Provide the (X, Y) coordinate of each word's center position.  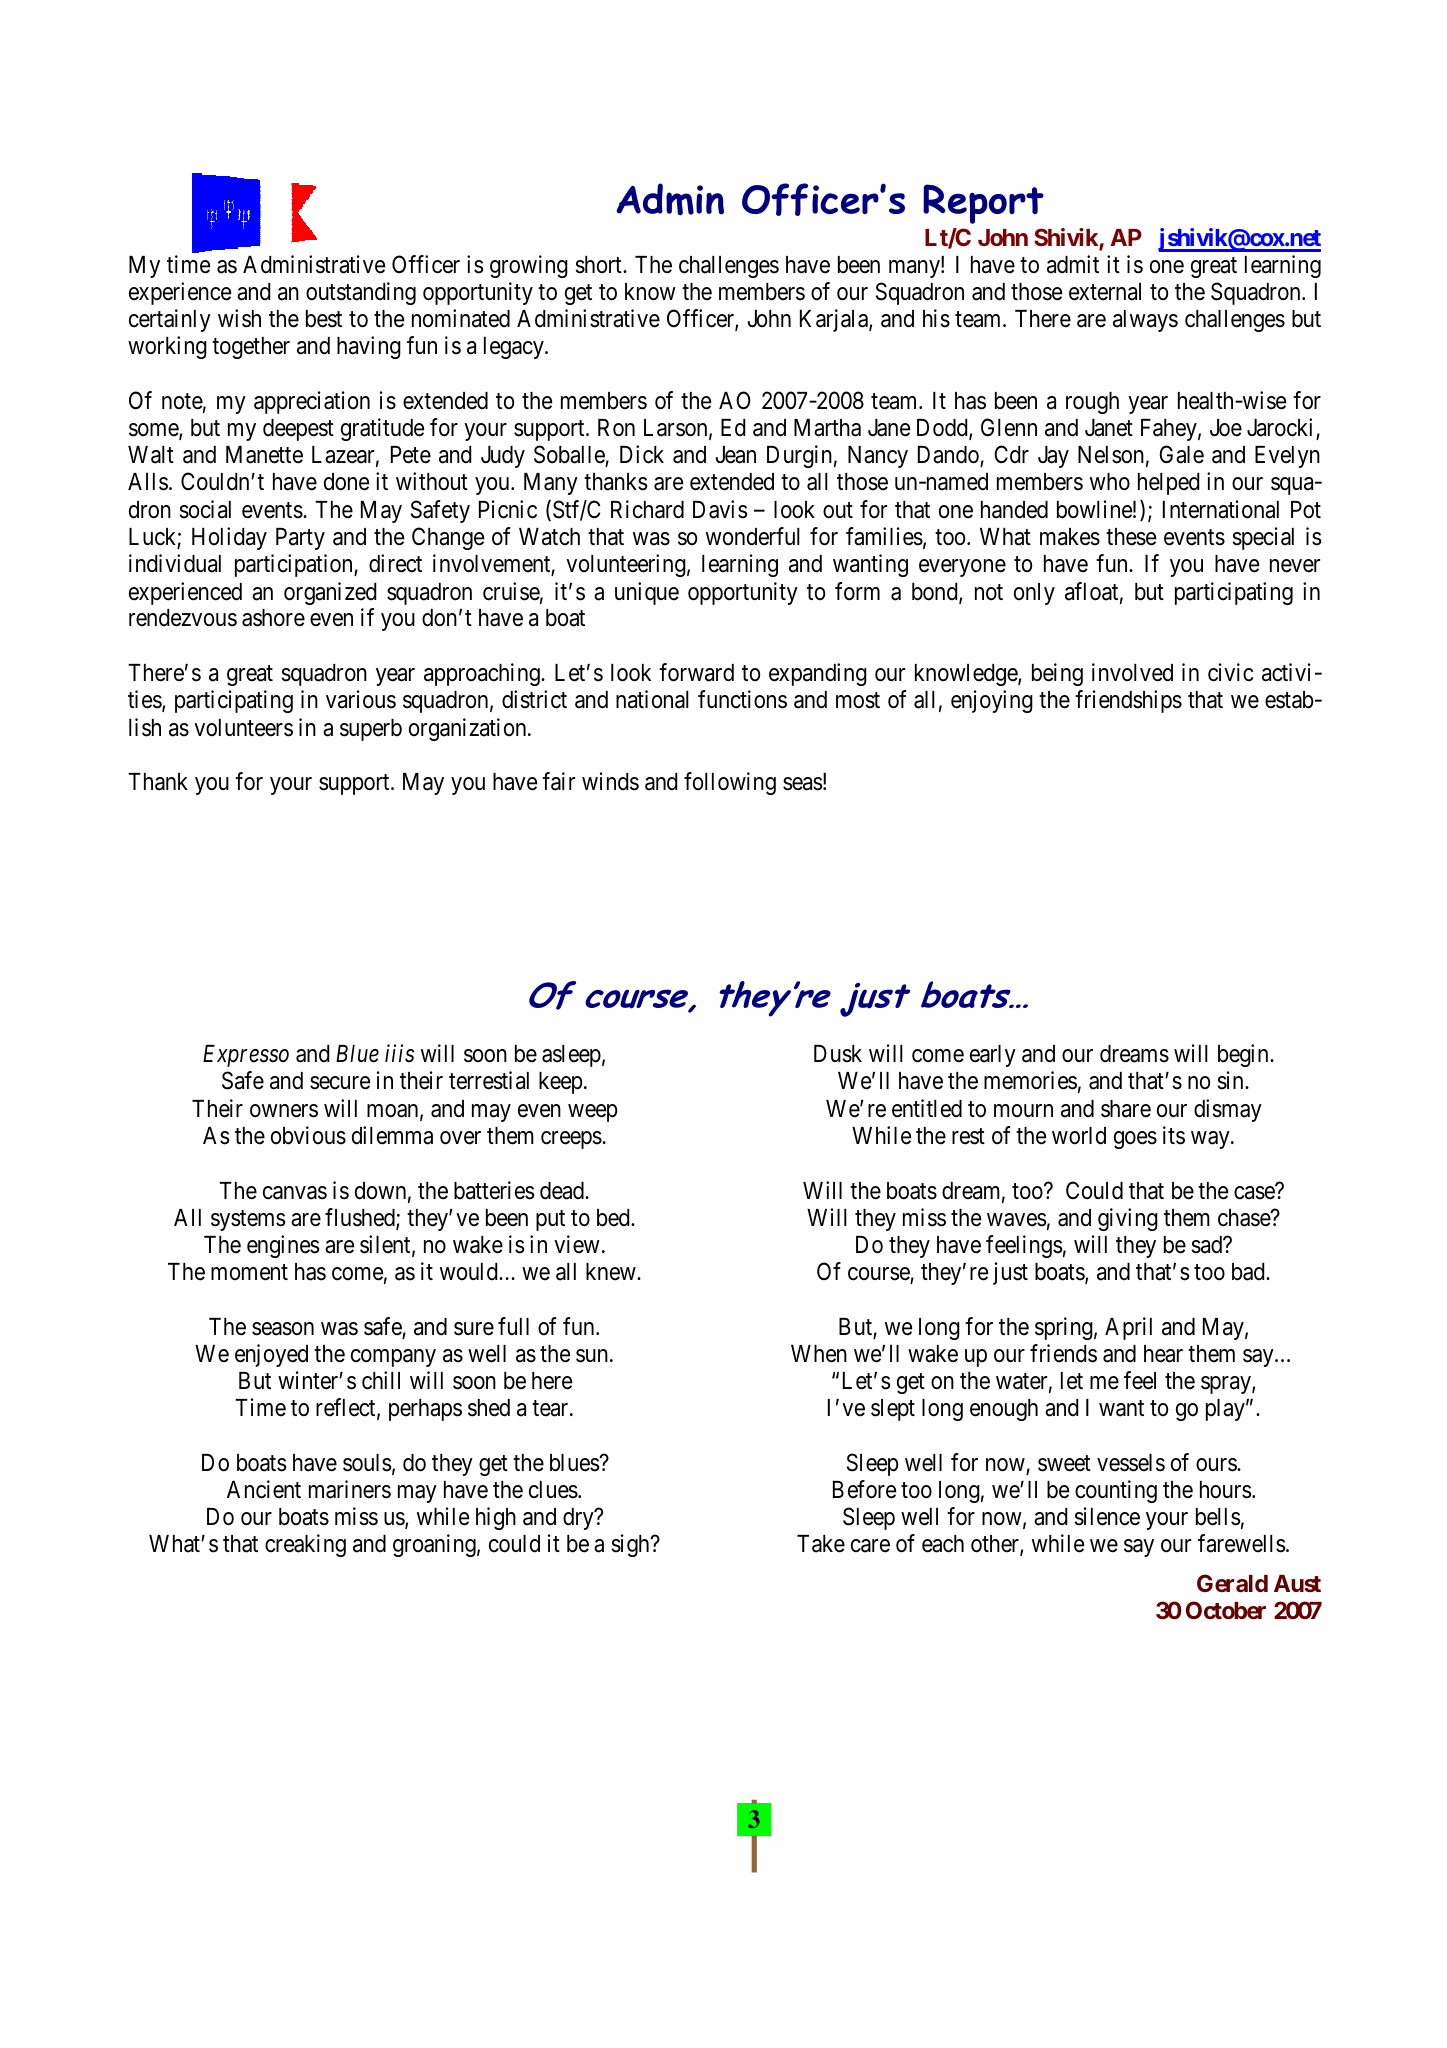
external (1105, 292)
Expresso (246, 1056)
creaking (305, 1545)
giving (1128, 1219)
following (730, 783)
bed (614, 1218)
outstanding (361, 293)
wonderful (753, 536)
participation (295, 565)
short (600, 265)
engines (283, 1246)
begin (1244, 1055)
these (1131, 537)
